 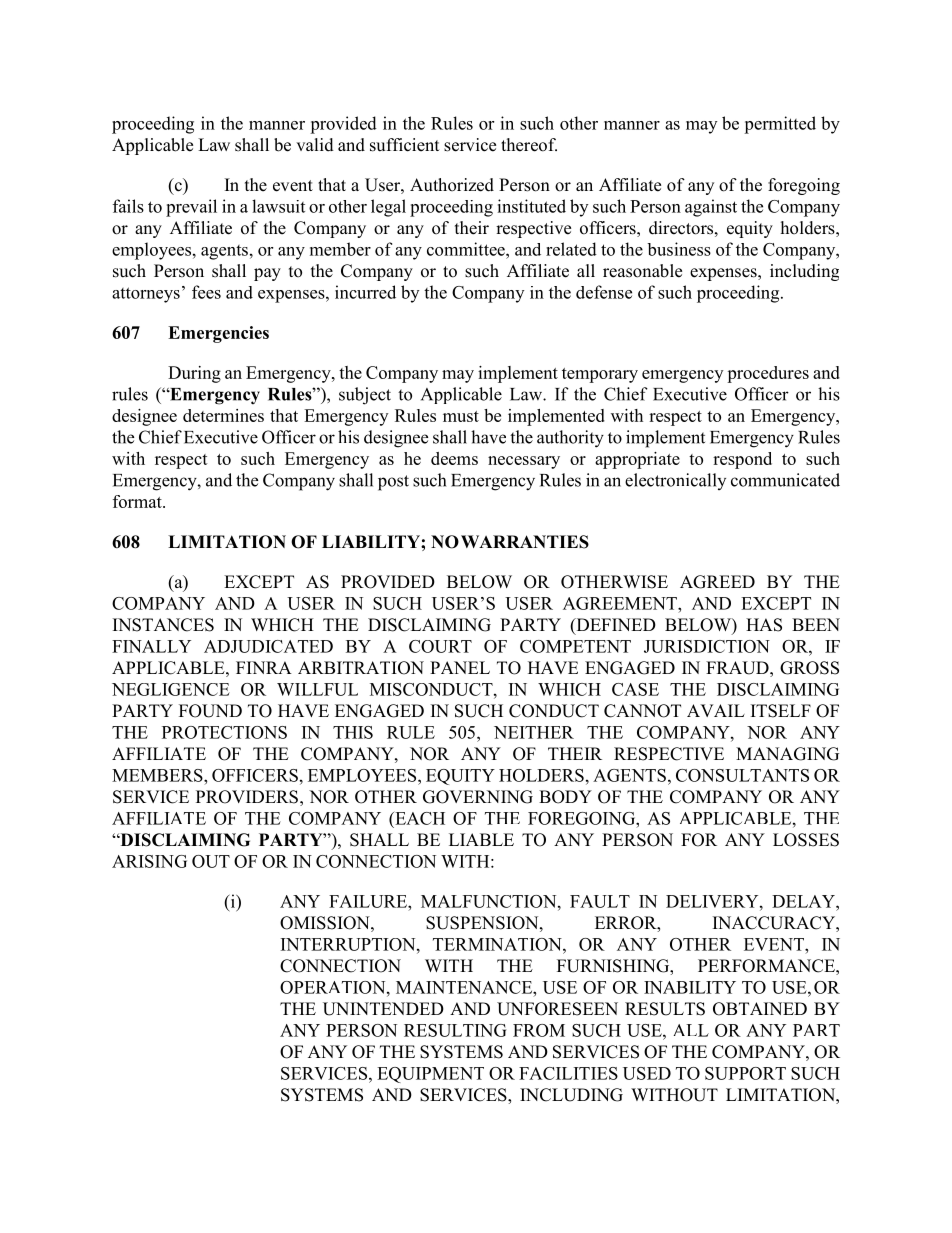 What do you see at coordinates (452, 185) in the image?
I see `Authorized` at bounding box center [452, 185].
